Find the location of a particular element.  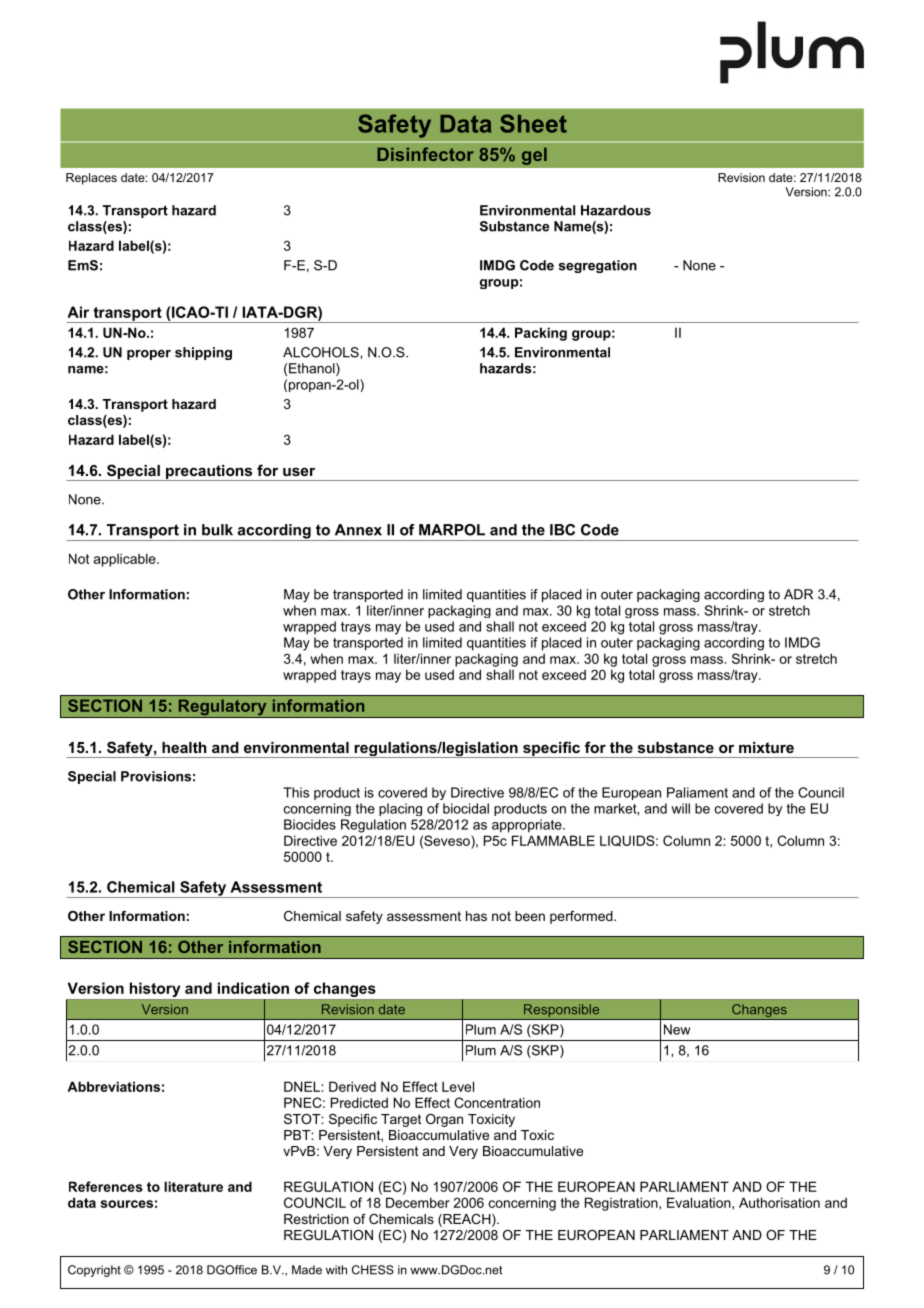

will is located at coordinates (680, 808).
